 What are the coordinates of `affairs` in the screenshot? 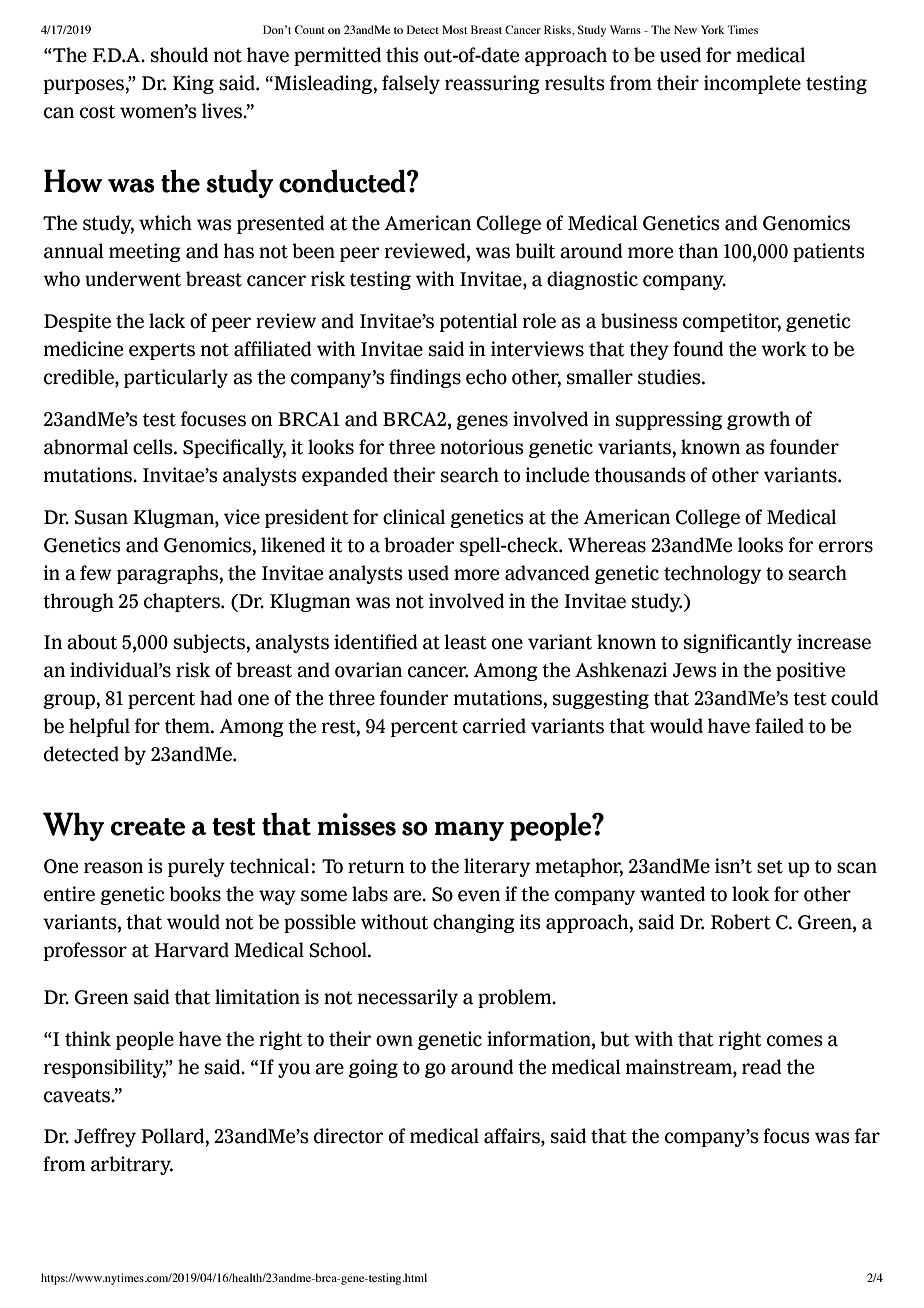 It's located at (513, 1137).
